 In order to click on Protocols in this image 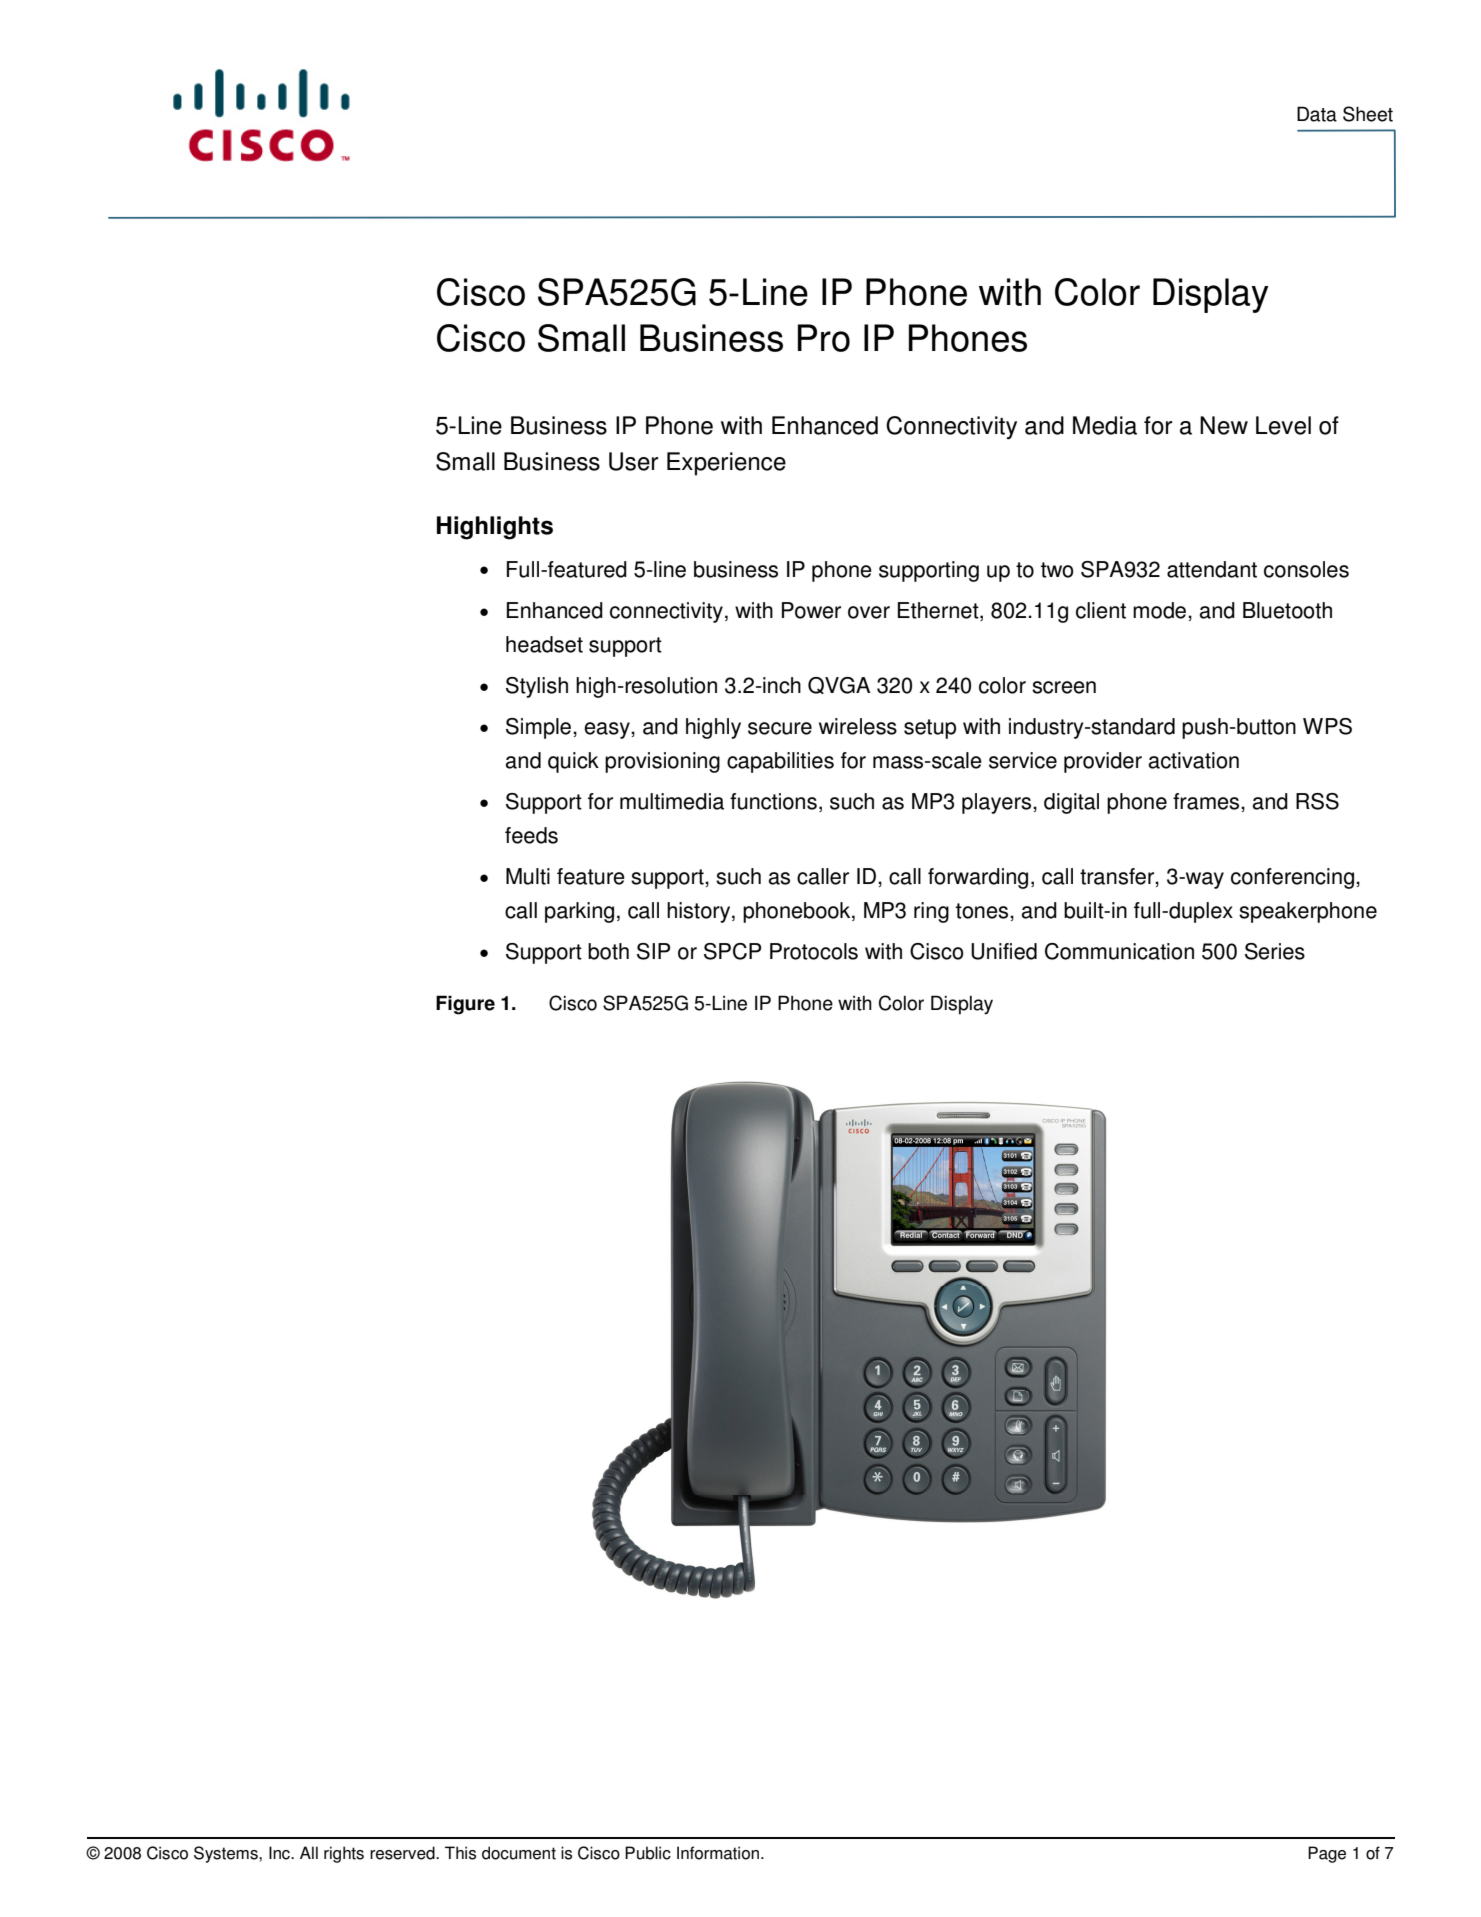, I will do `click(814, 951)`.
